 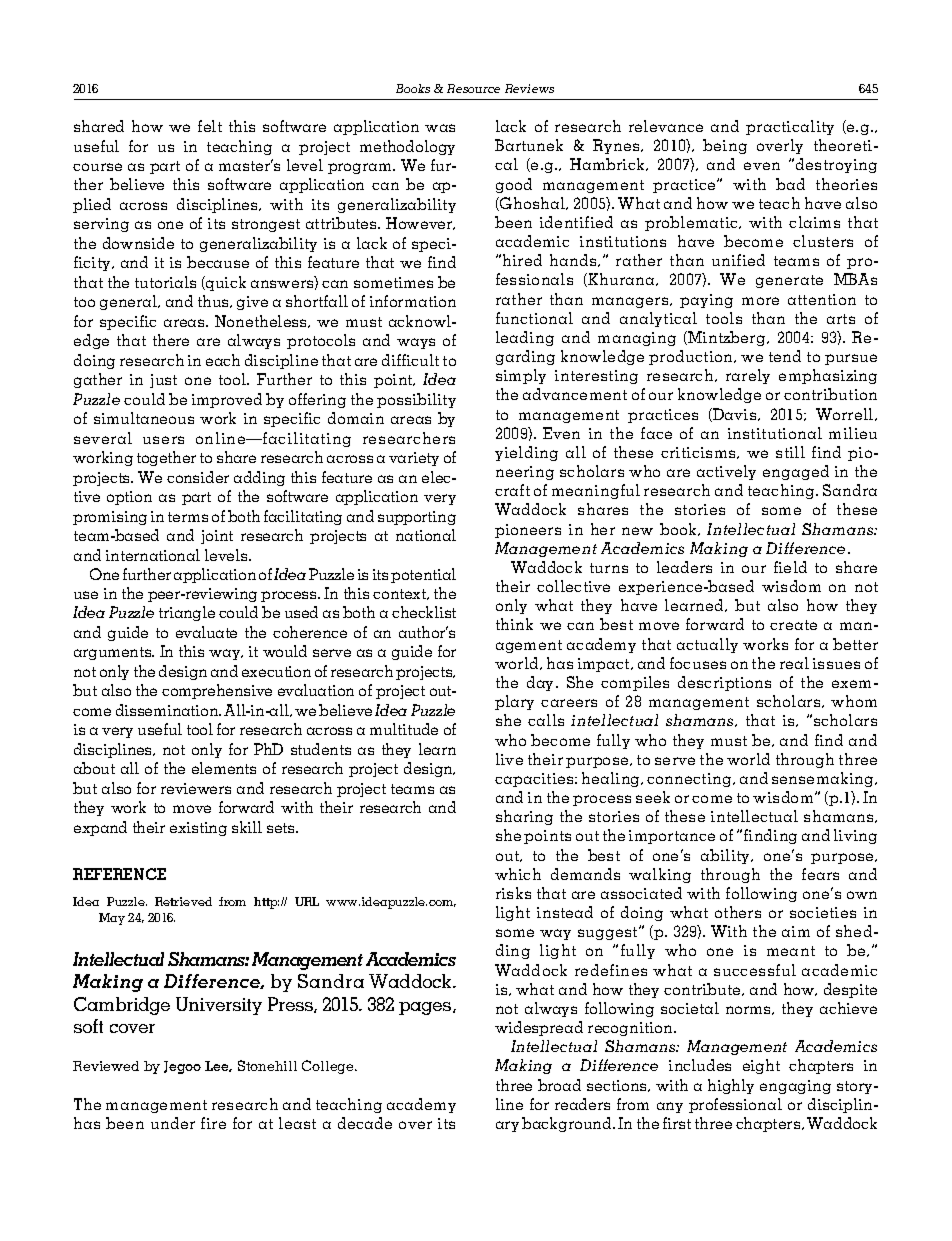 What do you see at coordinates (214, 301) in the screenshot?
I see `thus` at bounding box center [214, 301].
